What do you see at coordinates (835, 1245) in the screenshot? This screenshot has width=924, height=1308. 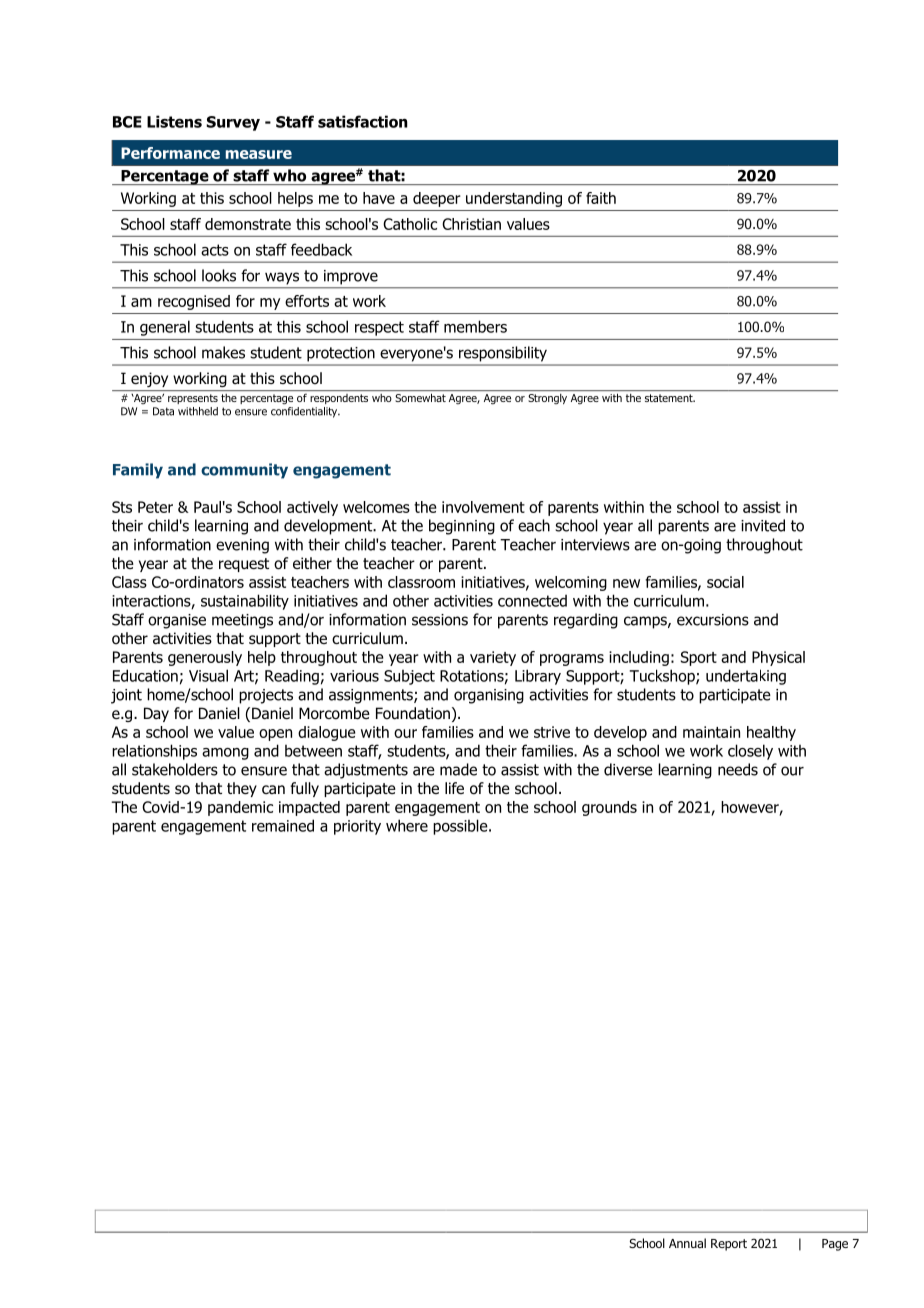 I see `Page` at bounding box center [835, 1245].
